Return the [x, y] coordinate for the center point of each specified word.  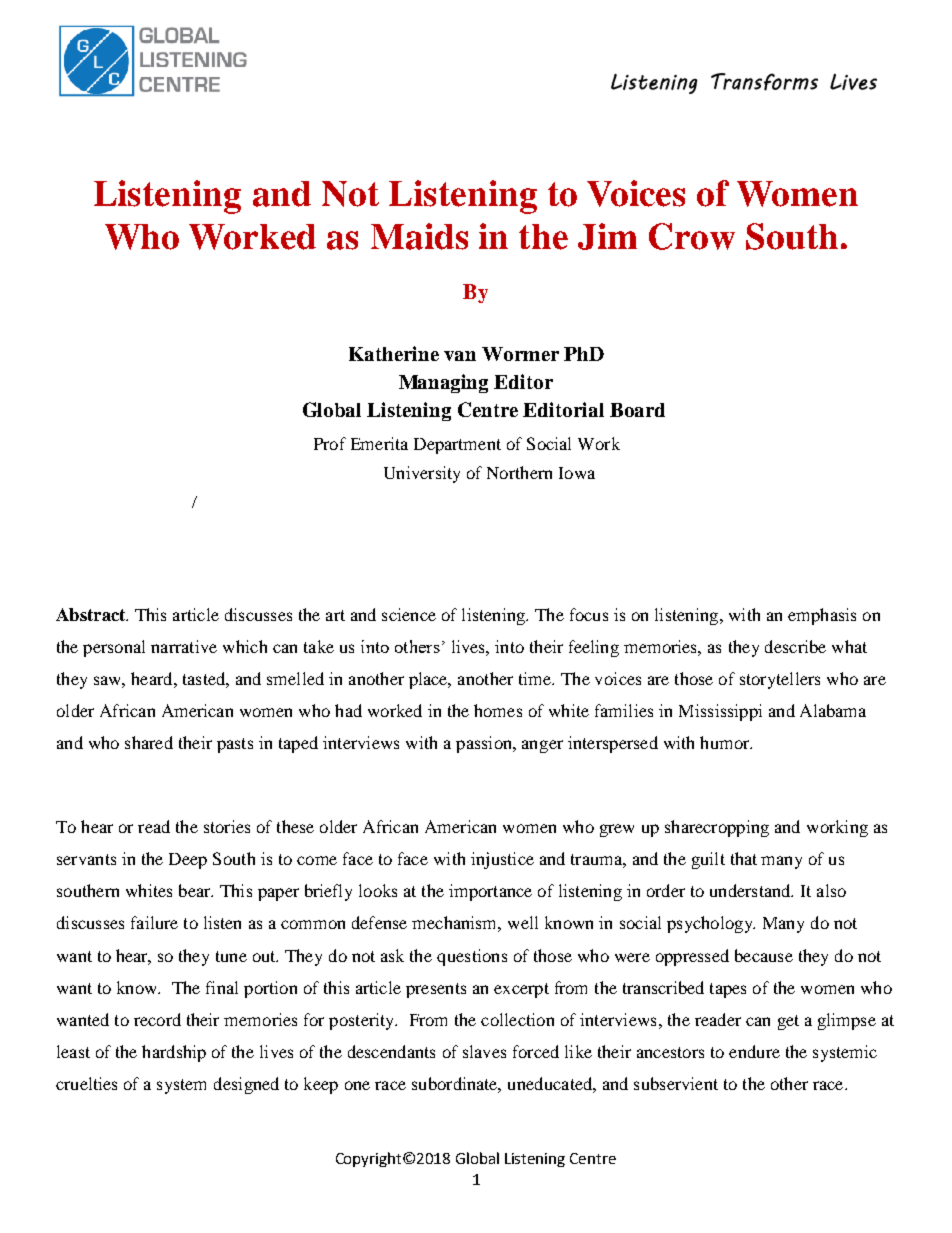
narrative [184, 646]
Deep [188, 861]
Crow [692, 236]
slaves [484, 1051]
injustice [502, 860]
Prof [330, 443]
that [744, 858]
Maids [419, 236]
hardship [174, 1053]
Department [457, 446]
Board [637, 410]
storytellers [780, 680]
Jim [607, 236]
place [429, 680]
